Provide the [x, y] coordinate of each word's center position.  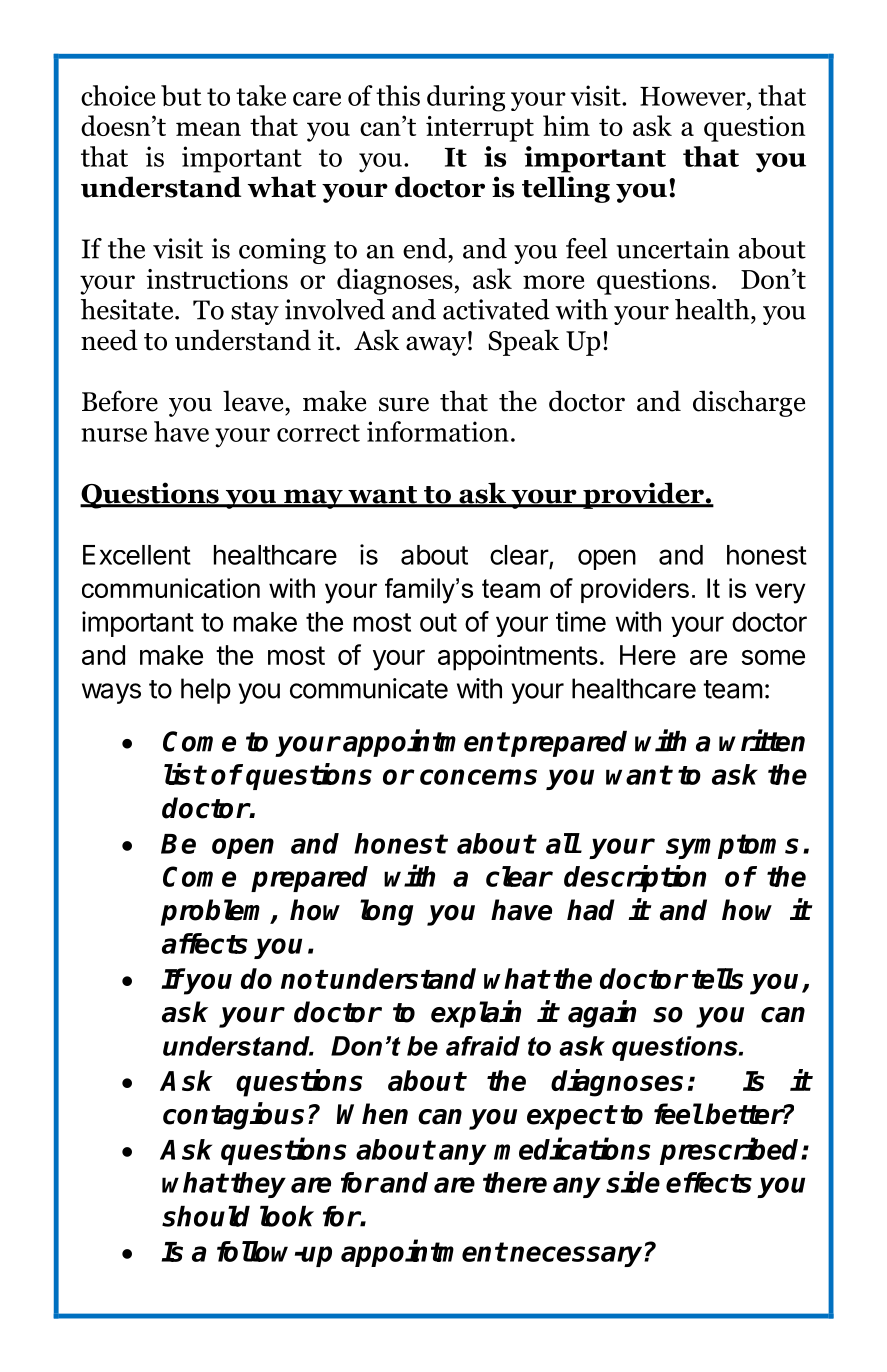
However [694, 96]
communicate [369, 688]
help [206, 691]
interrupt [480, 129]
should [206, 1216]
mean [208, 129]
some [773, 657]
